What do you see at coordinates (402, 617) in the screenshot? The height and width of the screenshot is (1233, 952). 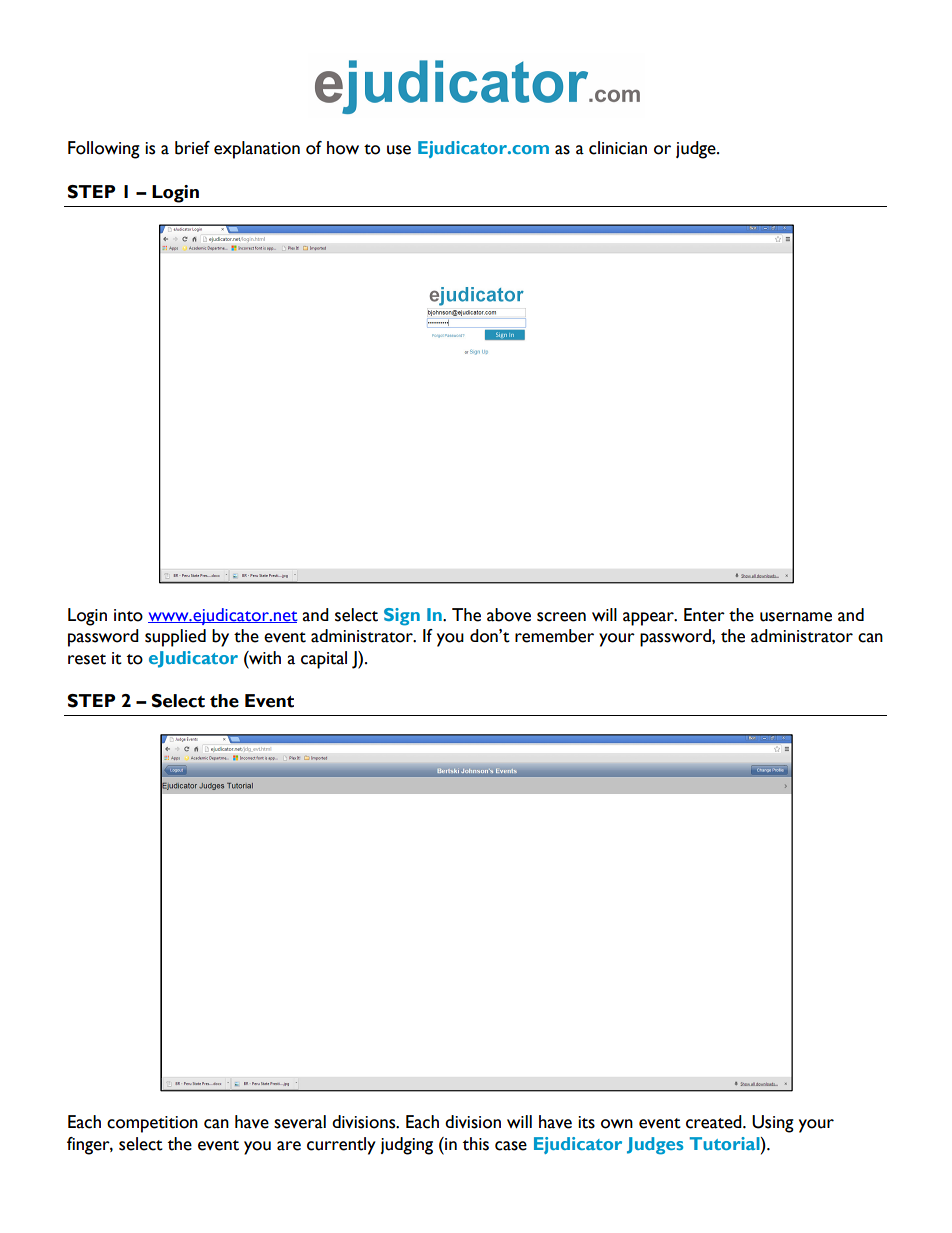 I see `Sign` at bounding box center [402, 617].
